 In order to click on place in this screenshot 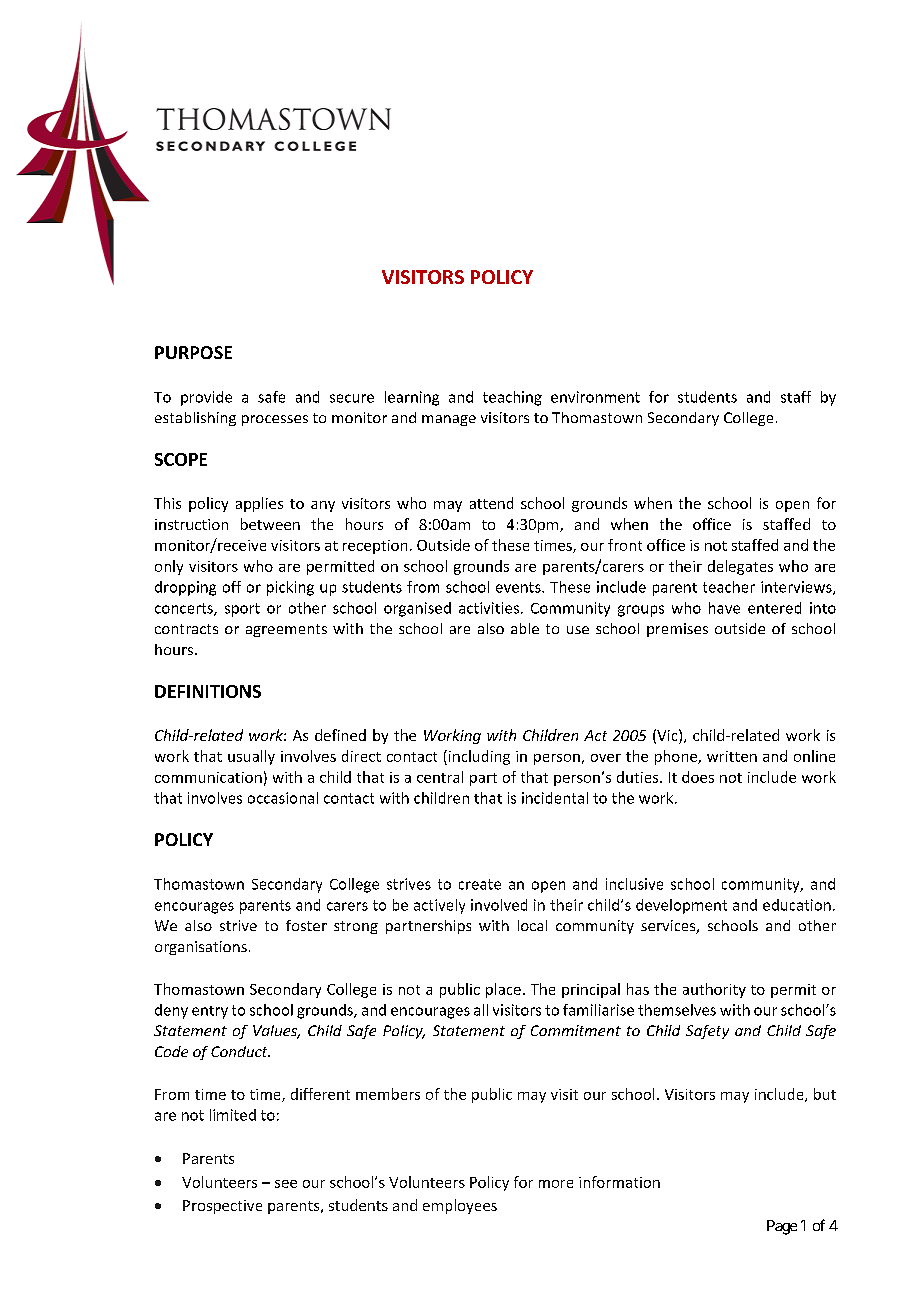, I will do `click(503, 990)`.
